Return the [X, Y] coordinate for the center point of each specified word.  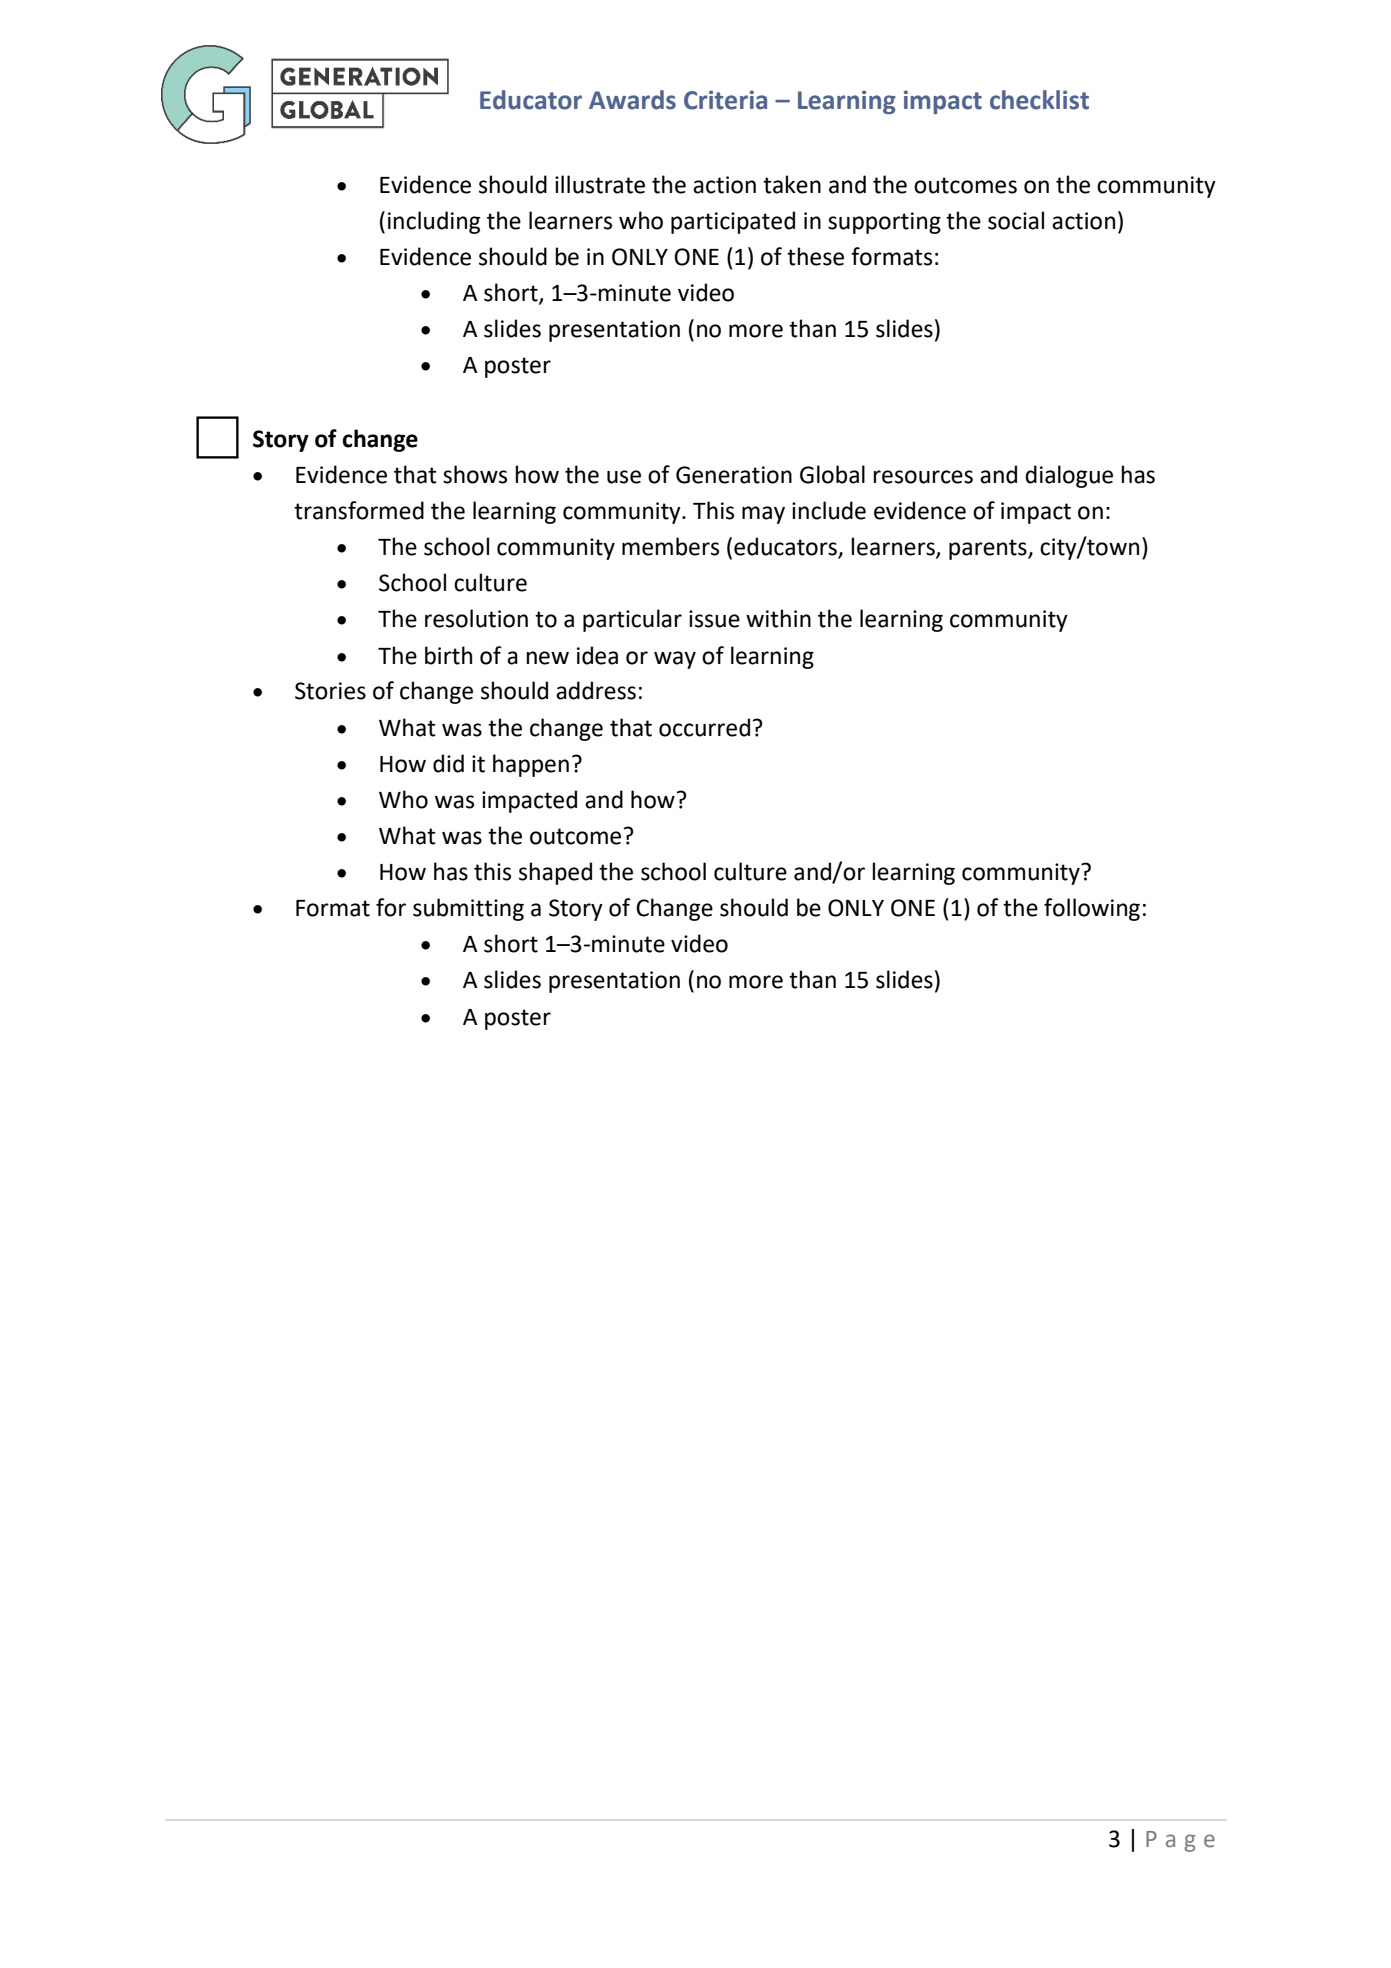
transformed [359, 510]
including [434, 222]
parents [989, 549]
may [763, 515]
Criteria [725, 100]
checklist [1039, 100]
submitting [468, 909]
